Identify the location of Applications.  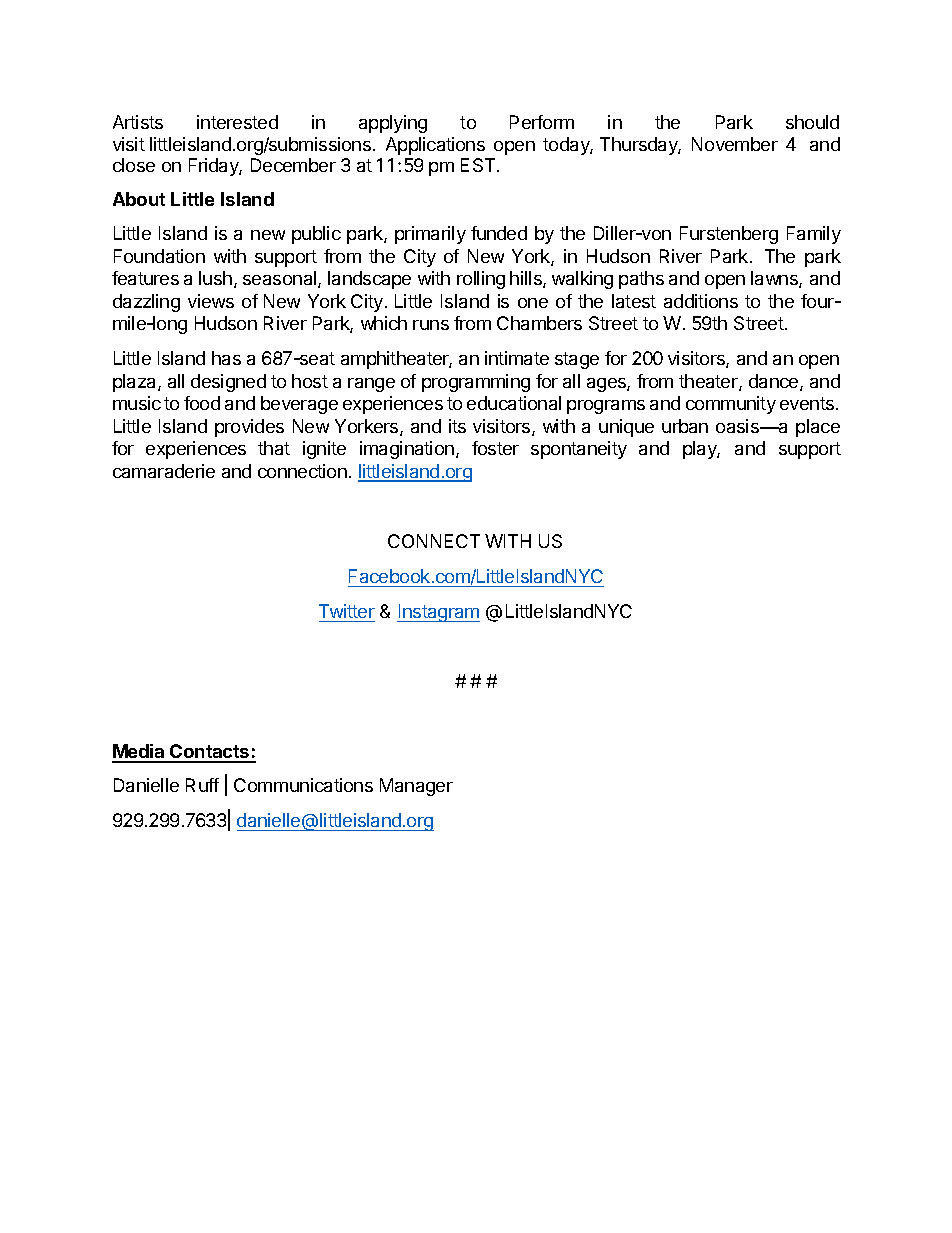
(435, 146).
